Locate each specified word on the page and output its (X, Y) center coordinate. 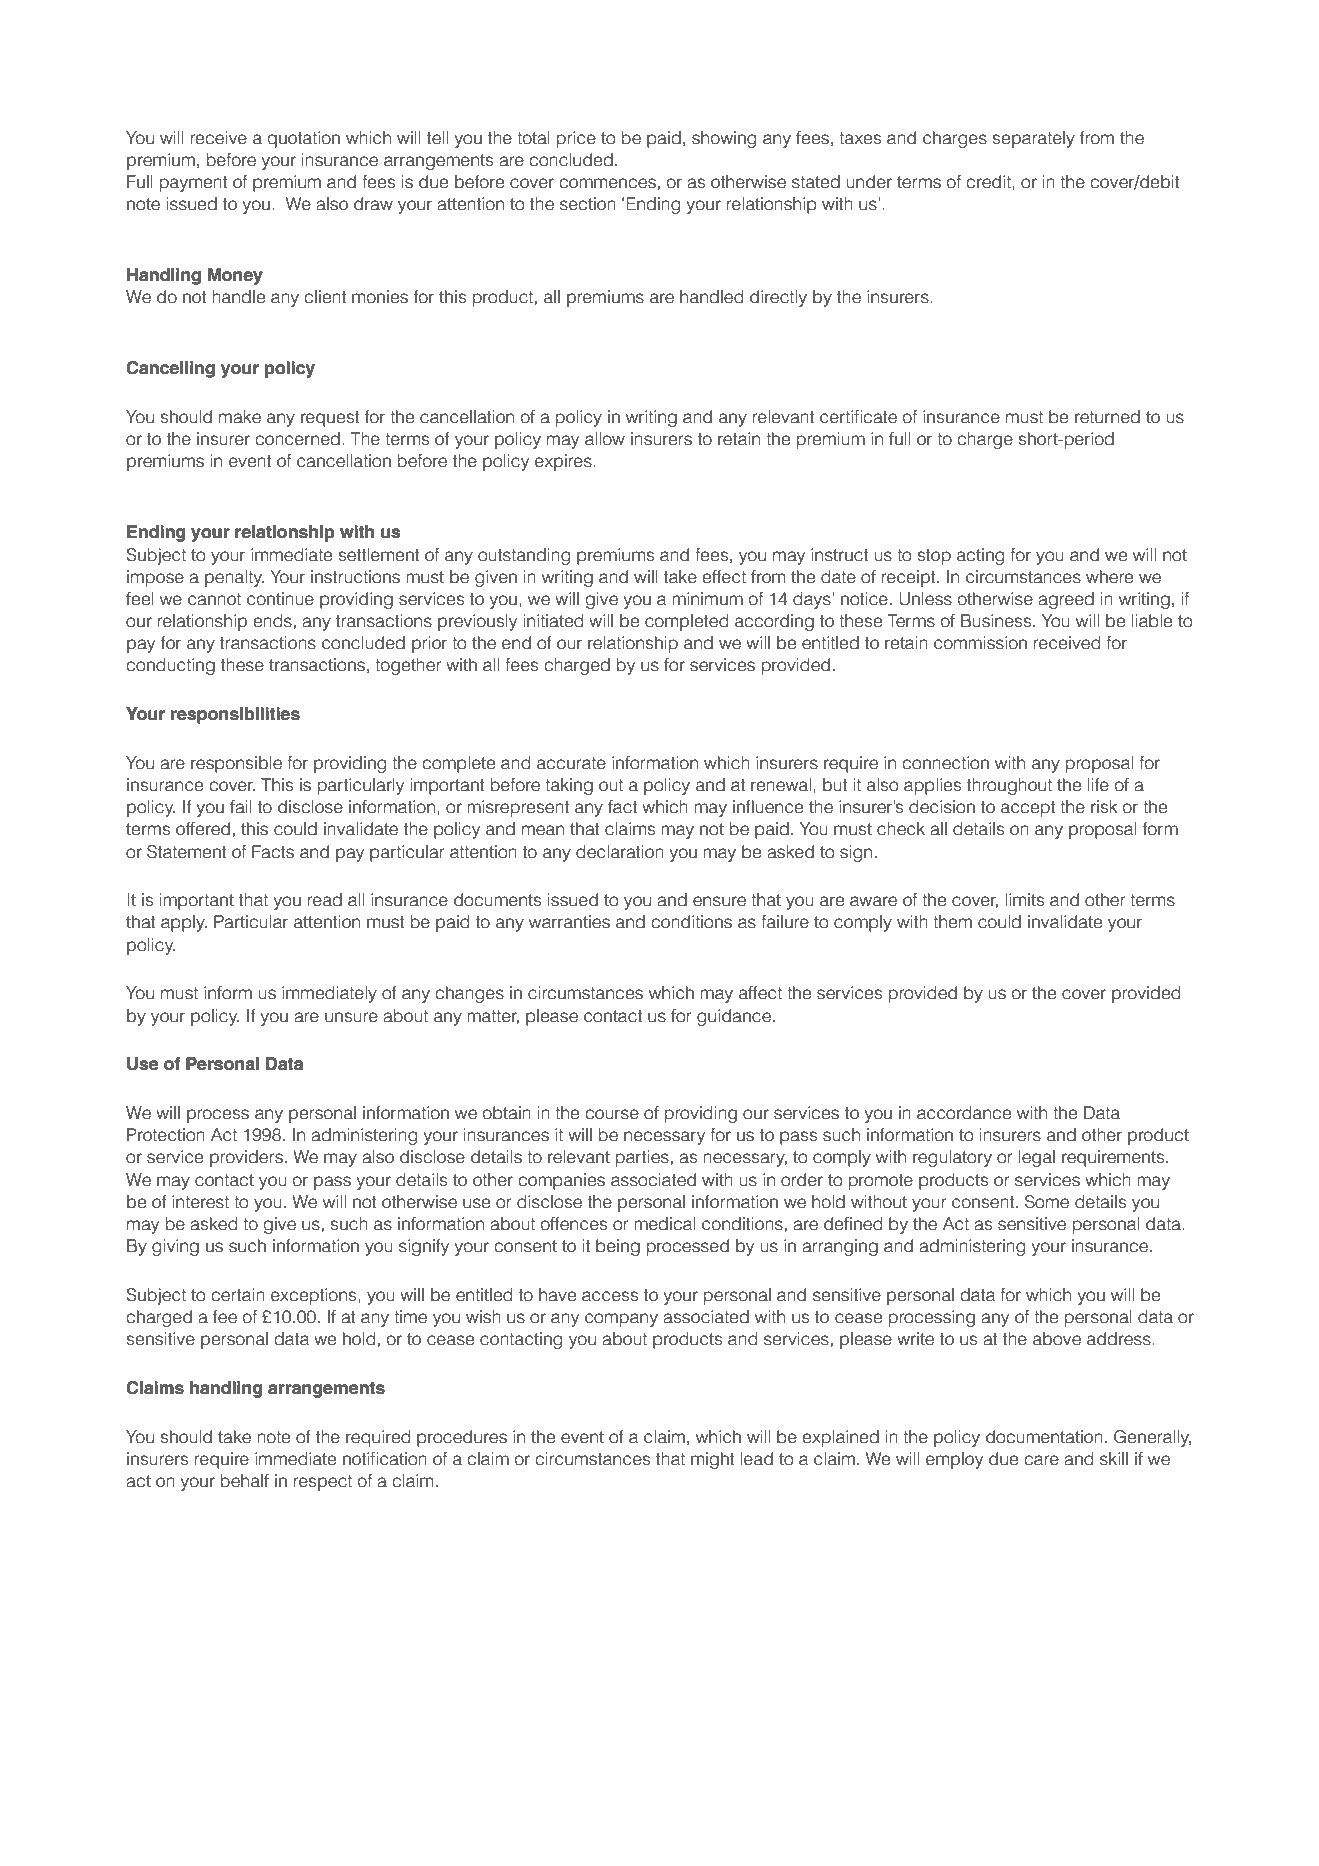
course (612, 1114)
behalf (245, 1481)
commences (607, 183)
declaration (620, 852)
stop (934, 557)
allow (605, 439)
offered (203, 829)
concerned (297, 439)
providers (246, 1158)
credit (989, 182)
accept (1028, 809)
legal (1037, 1158)
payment (193, 184)
